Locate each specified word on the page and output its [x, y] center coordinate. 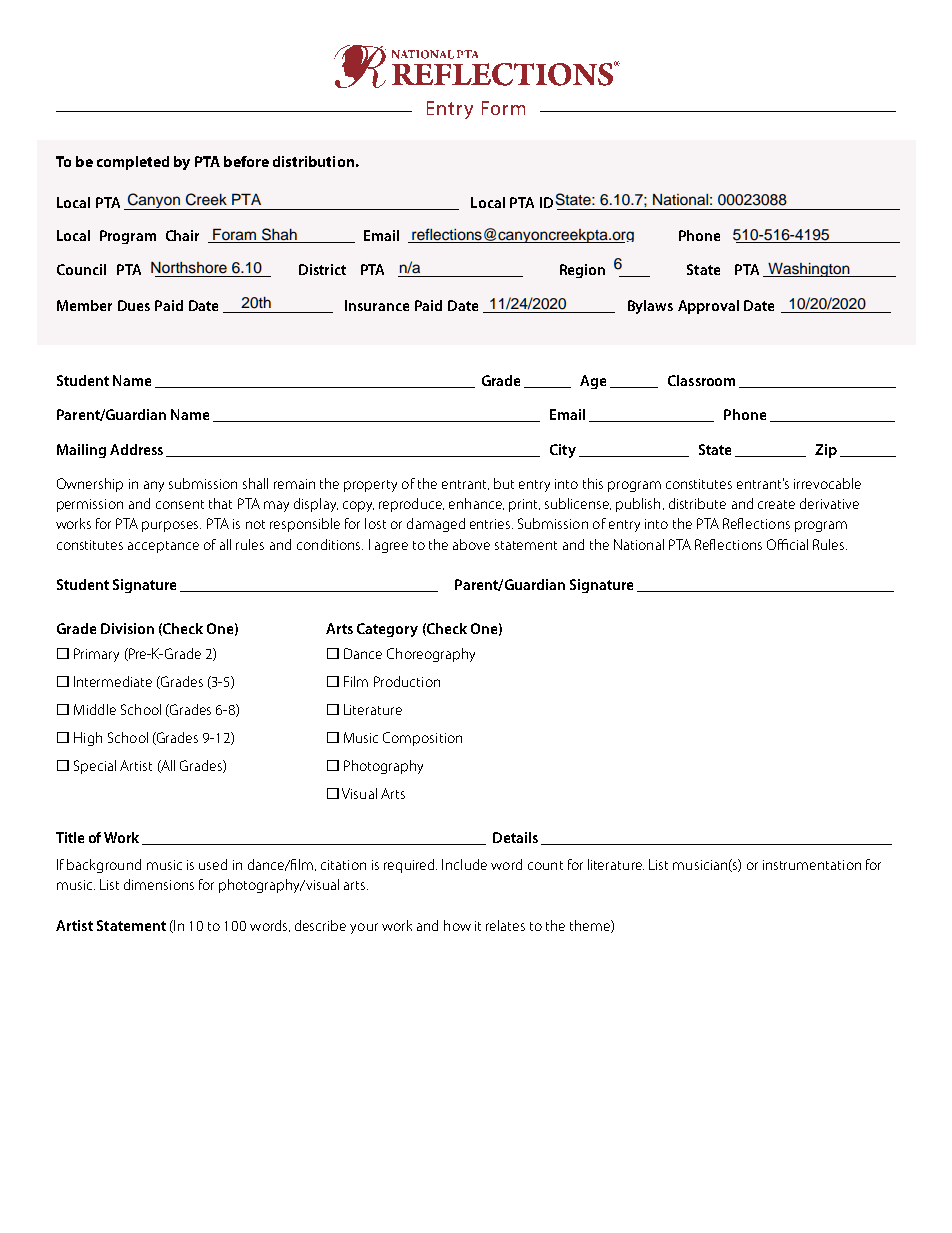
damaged [436, 525]
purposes [171, 526]
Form [503, 108]
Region [582, 271]
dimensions [159, 884]
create [776, 504]
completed [133, 163]
